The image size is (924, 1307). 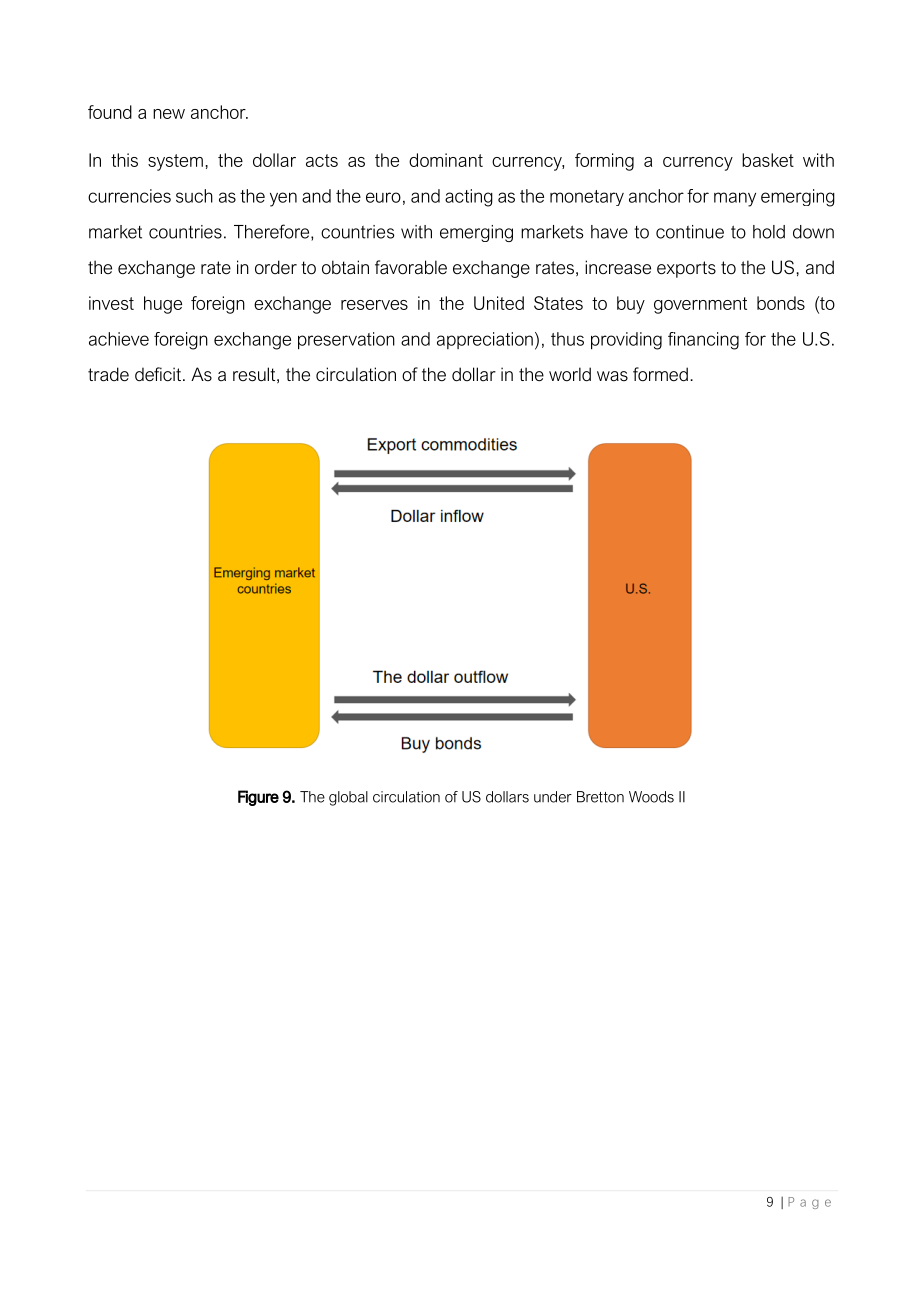 What do you see at coordinates (348, 798) in the page?
I see `global` at bounding box center [348, 798].
